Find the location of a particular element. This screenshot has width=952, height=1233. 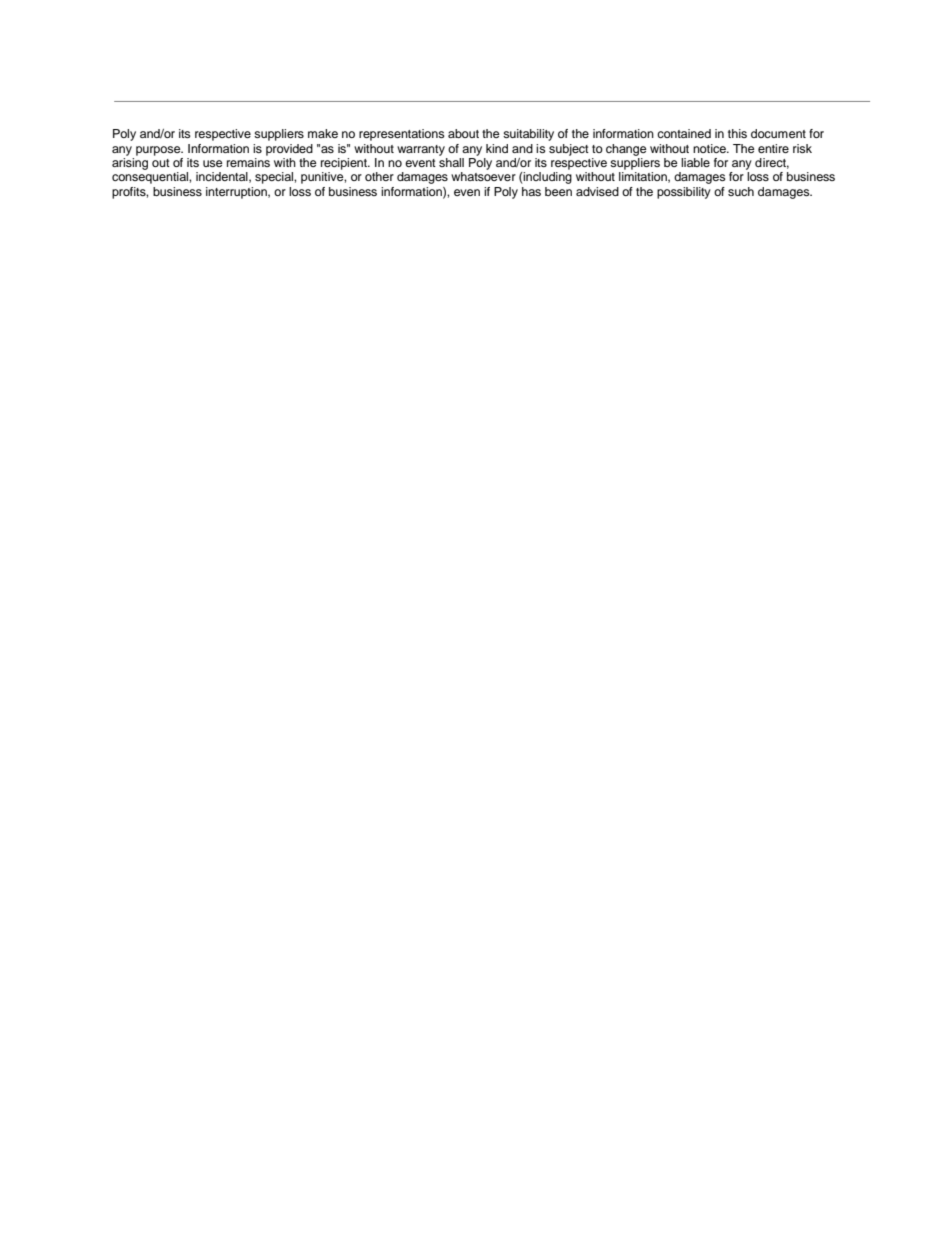

about is located at coordinates (463, 133).
